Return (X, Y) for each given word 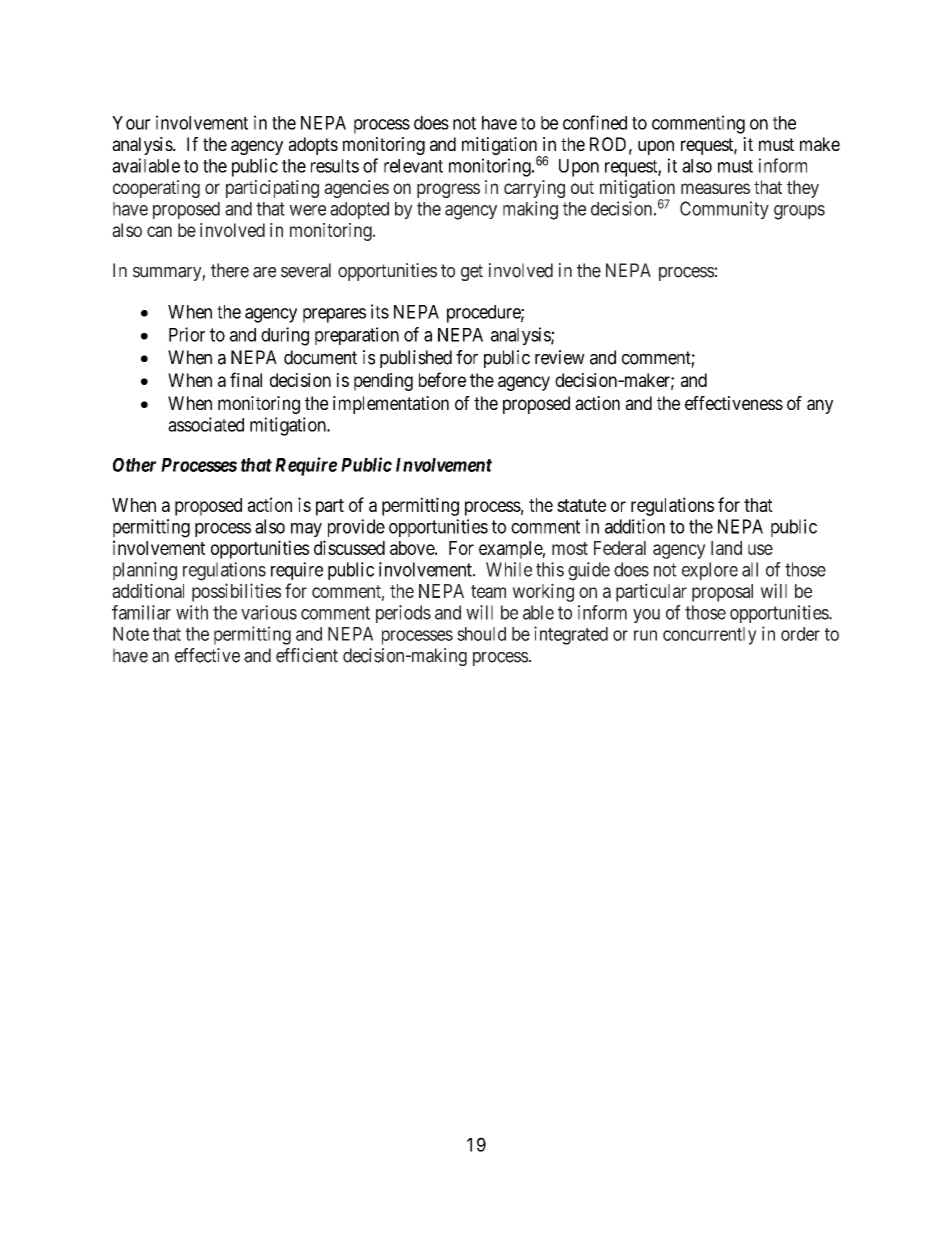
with (192, 612)
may (306, 530)
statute (581, 505)
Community (724, 210)
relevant (413, 166)
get (472, 272)
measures (715, 188)
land (726, 548)
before (442, 379)
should (481, 634)
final (246, 379)
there (230, 270)
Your (131, 123)
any (820, 406)
